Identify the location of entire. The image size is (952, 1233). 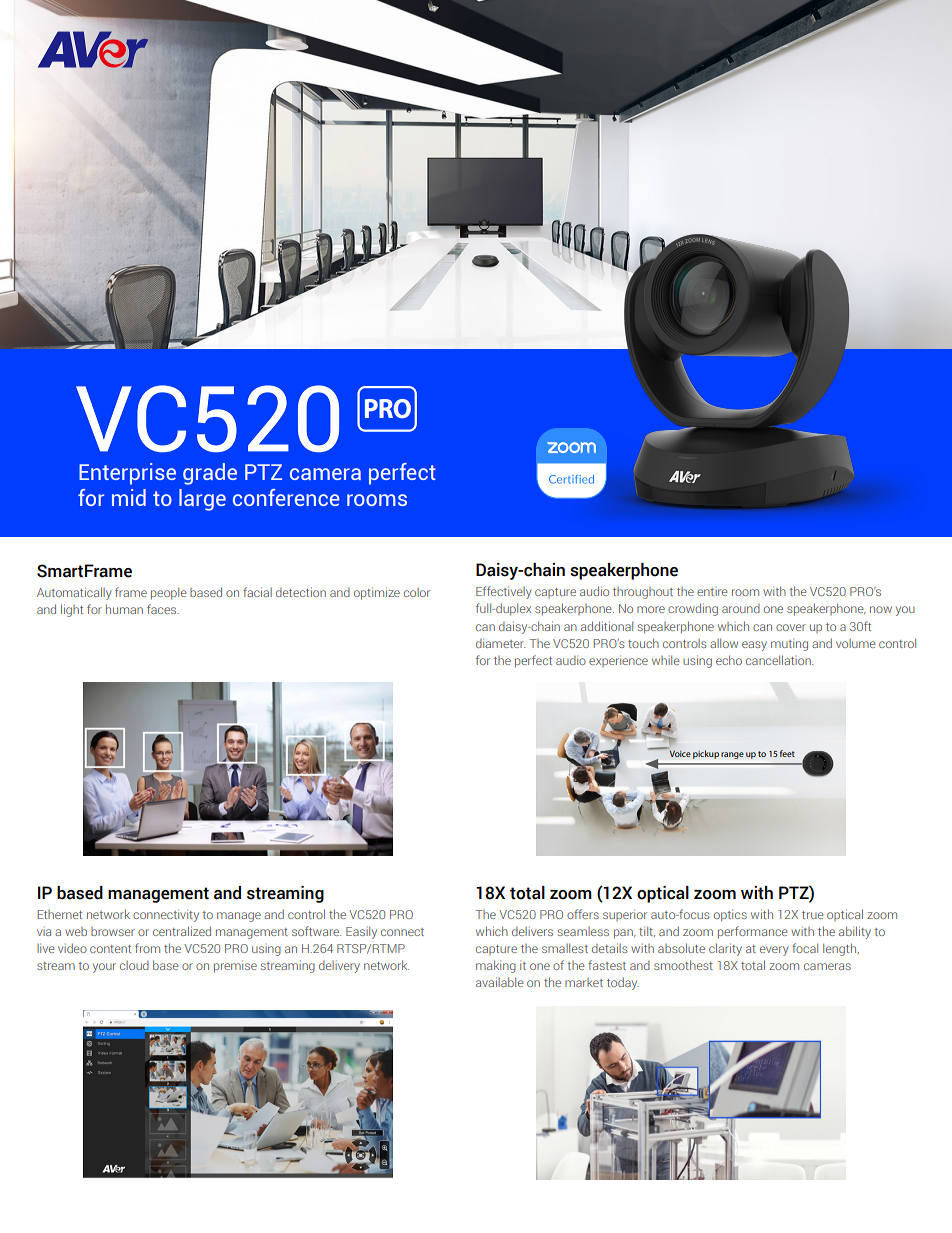
(712, 592).
